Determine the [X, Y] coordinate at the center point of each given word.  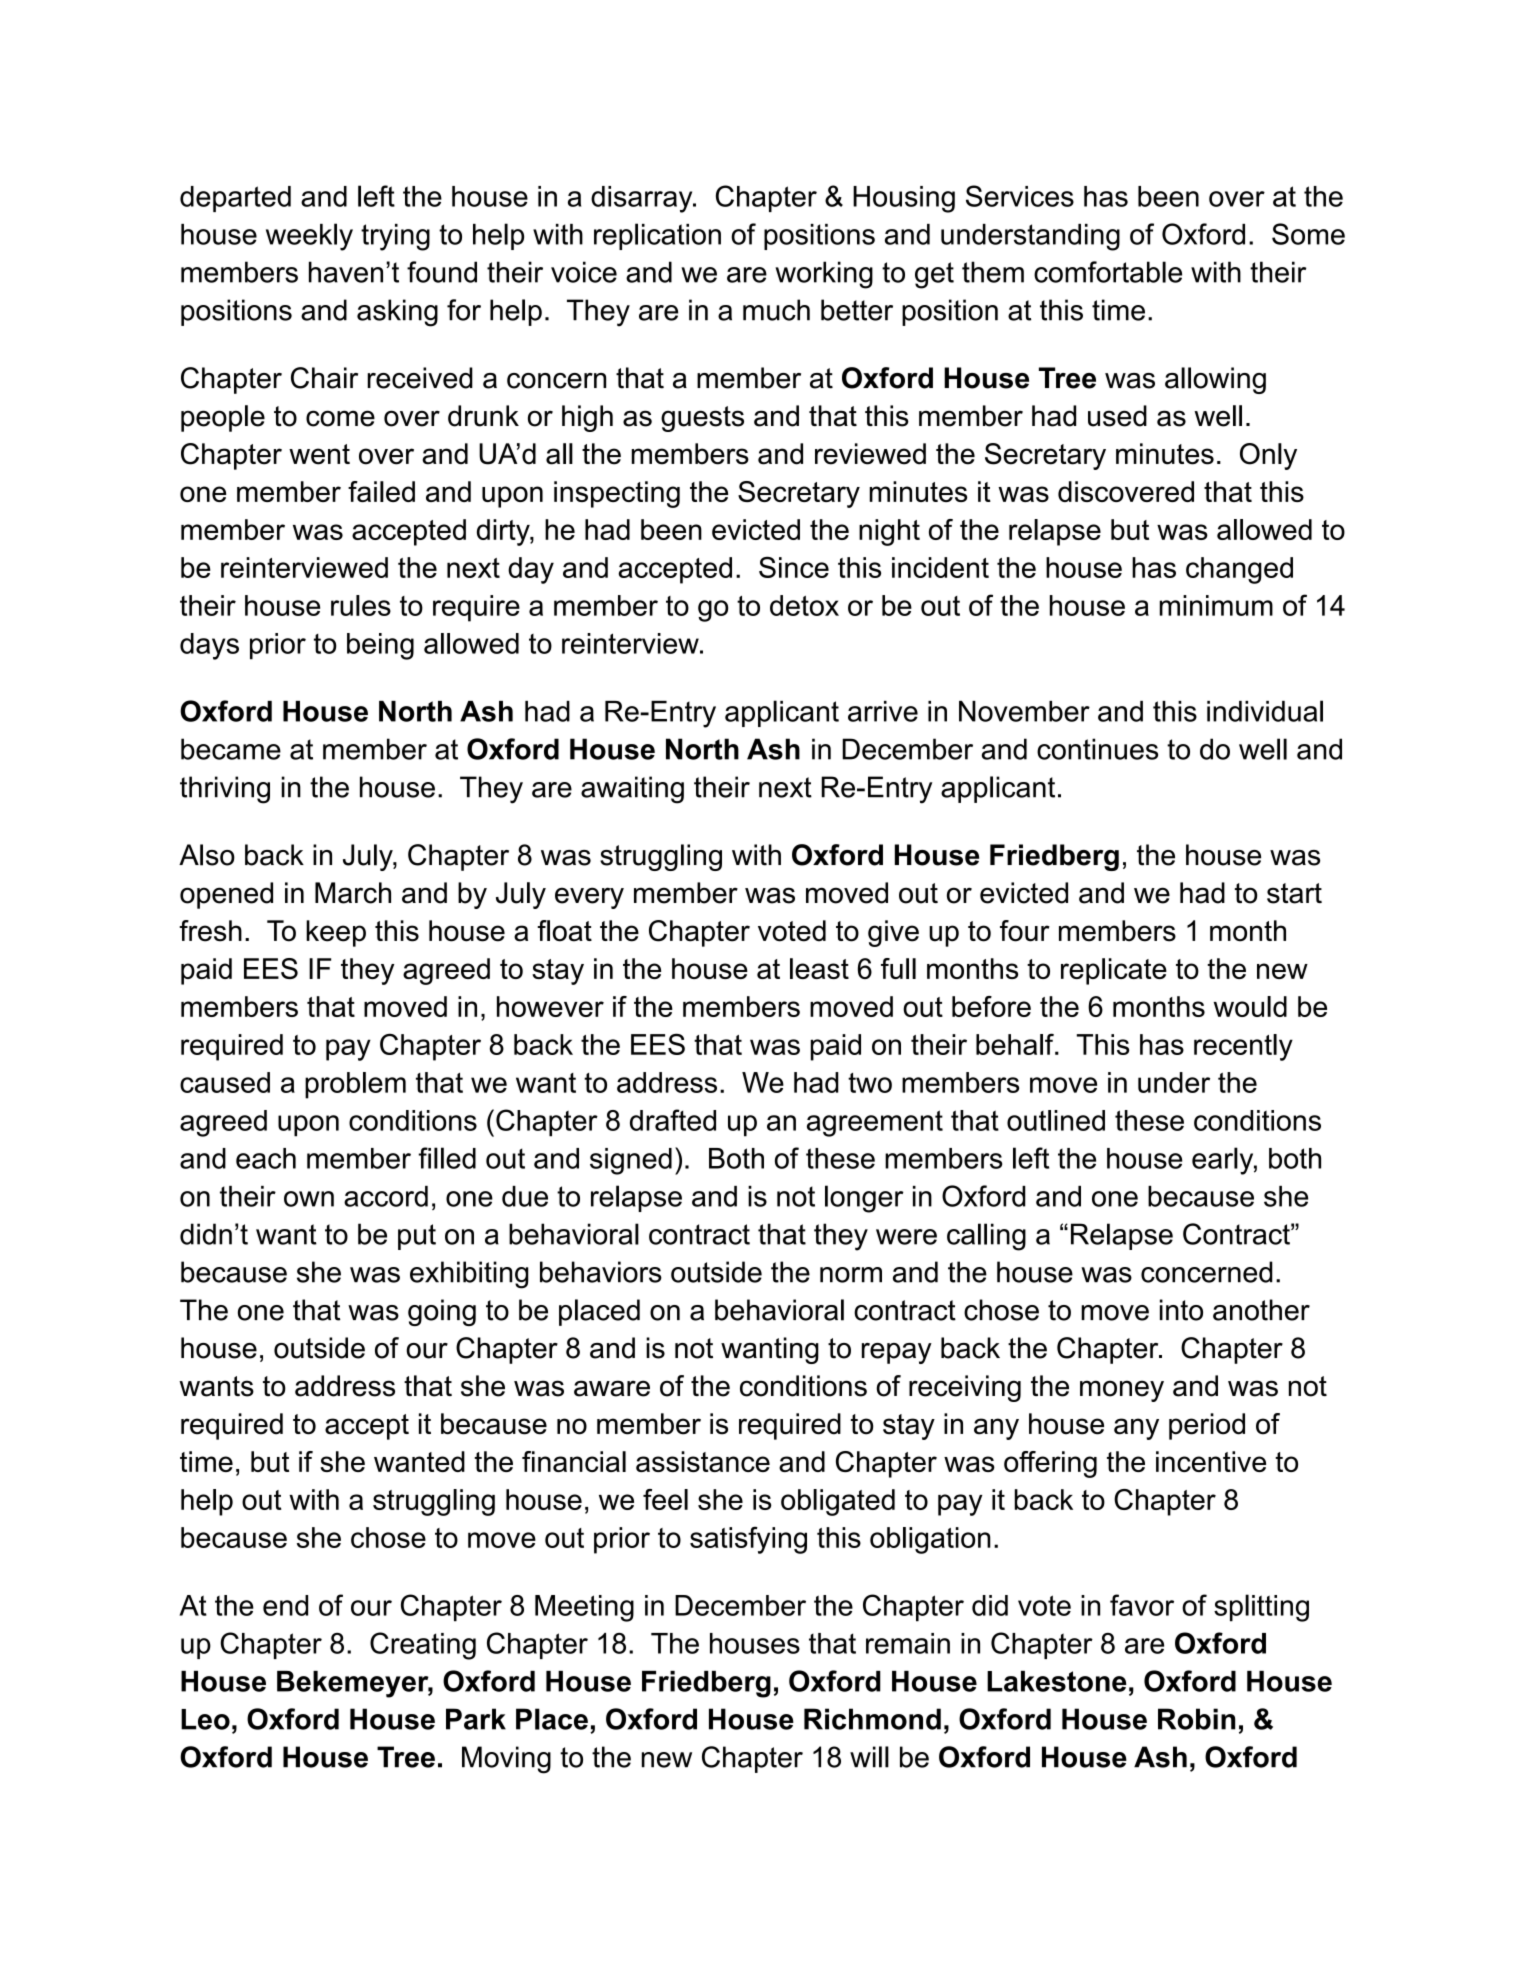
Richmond [872, 1719]
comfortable [1108, 272]
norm [851, 1275]
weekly [309, 237]
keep [336, 933]
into [1181, 1310]
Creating [423, 1646]
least [819, 968]
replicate [1114, 971]
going [442, 1312]
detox [804, 605]
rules [361, 605]
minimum [1216, 605]
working [824, 275]
